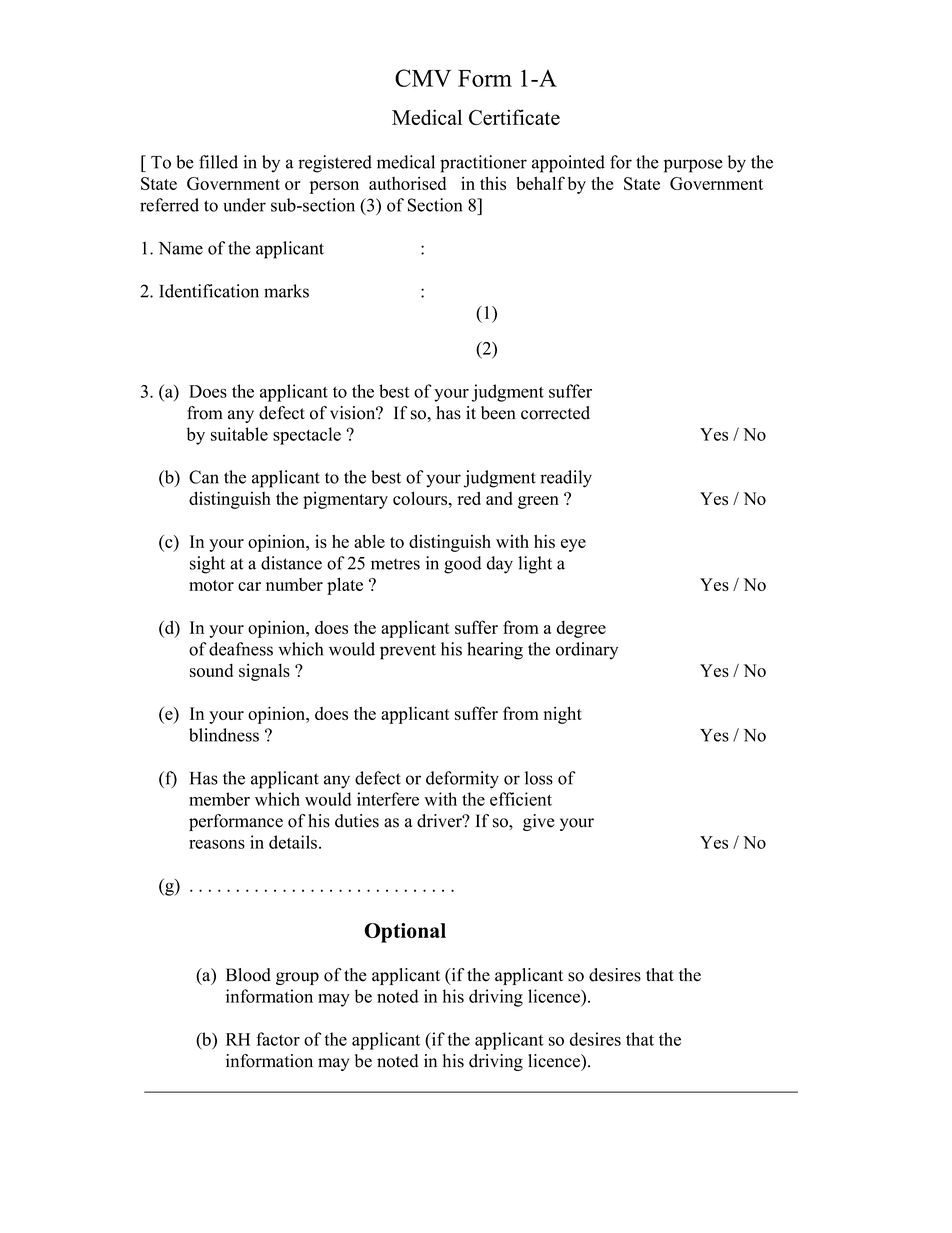 The image size is (952, 1233). I want to click on night, so click(562, 715).
